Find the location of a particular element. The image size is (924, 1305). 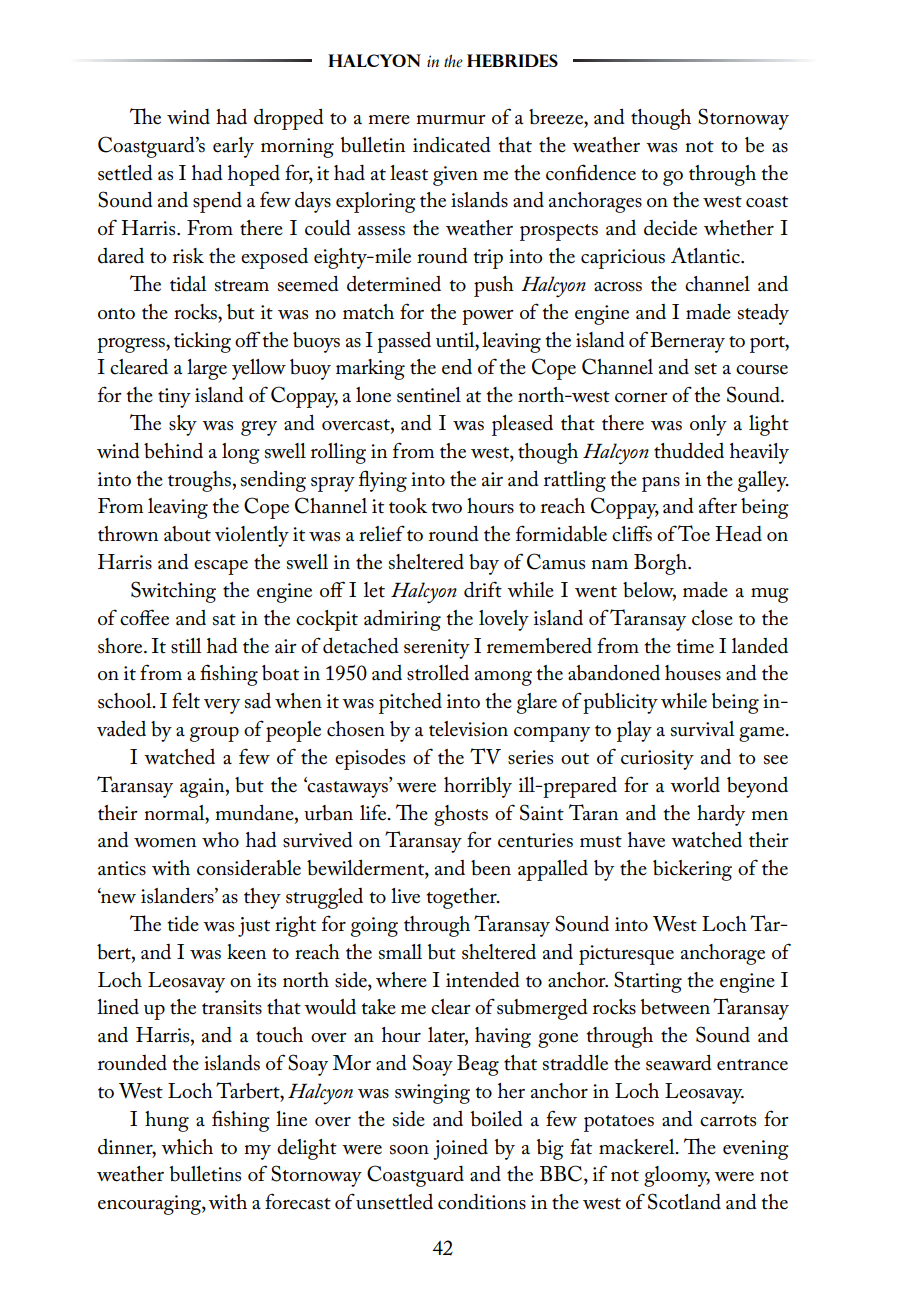

which is located at coordinates (187, 1147).
